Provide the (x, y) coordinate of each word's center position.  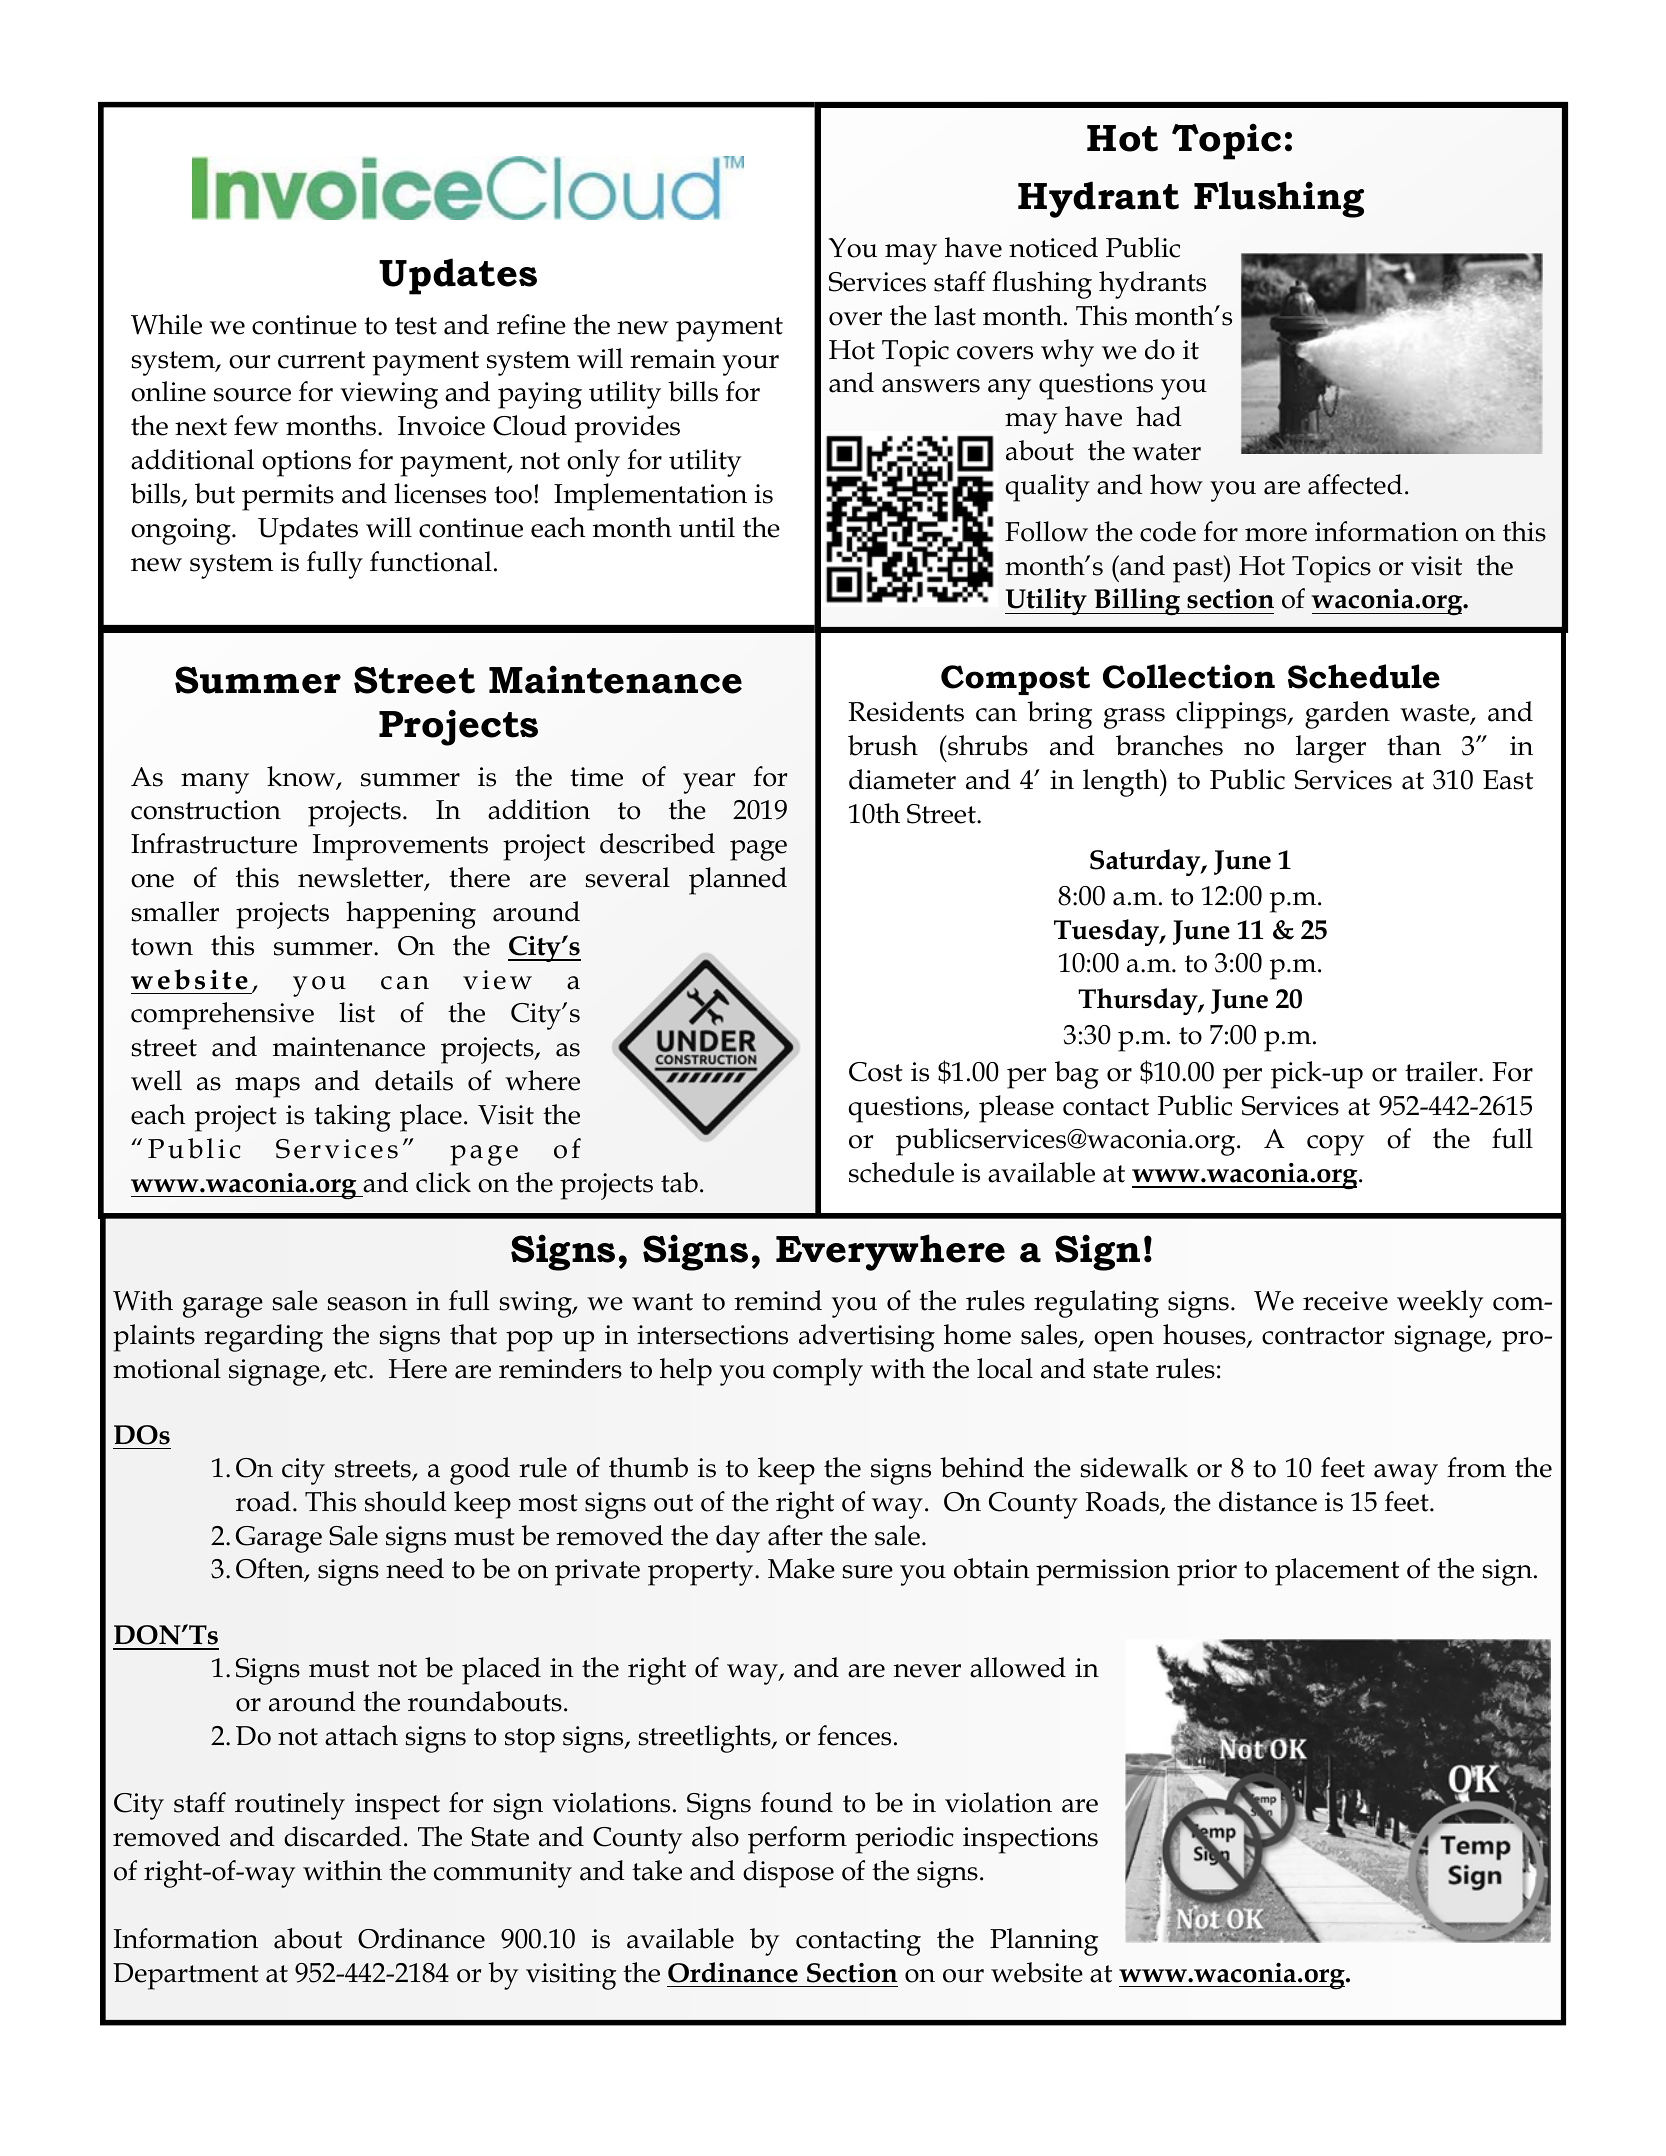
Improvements (400, 847)
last (955, 315)
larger (1331, 749)
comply (818, 1372)
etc (350, 1370)
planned (738, 881)
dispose (788, 1874)
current (321, 360)
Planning (1044, 1942)
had (1159, 416)
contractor (1323, 1336)
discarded (343, 1836)
